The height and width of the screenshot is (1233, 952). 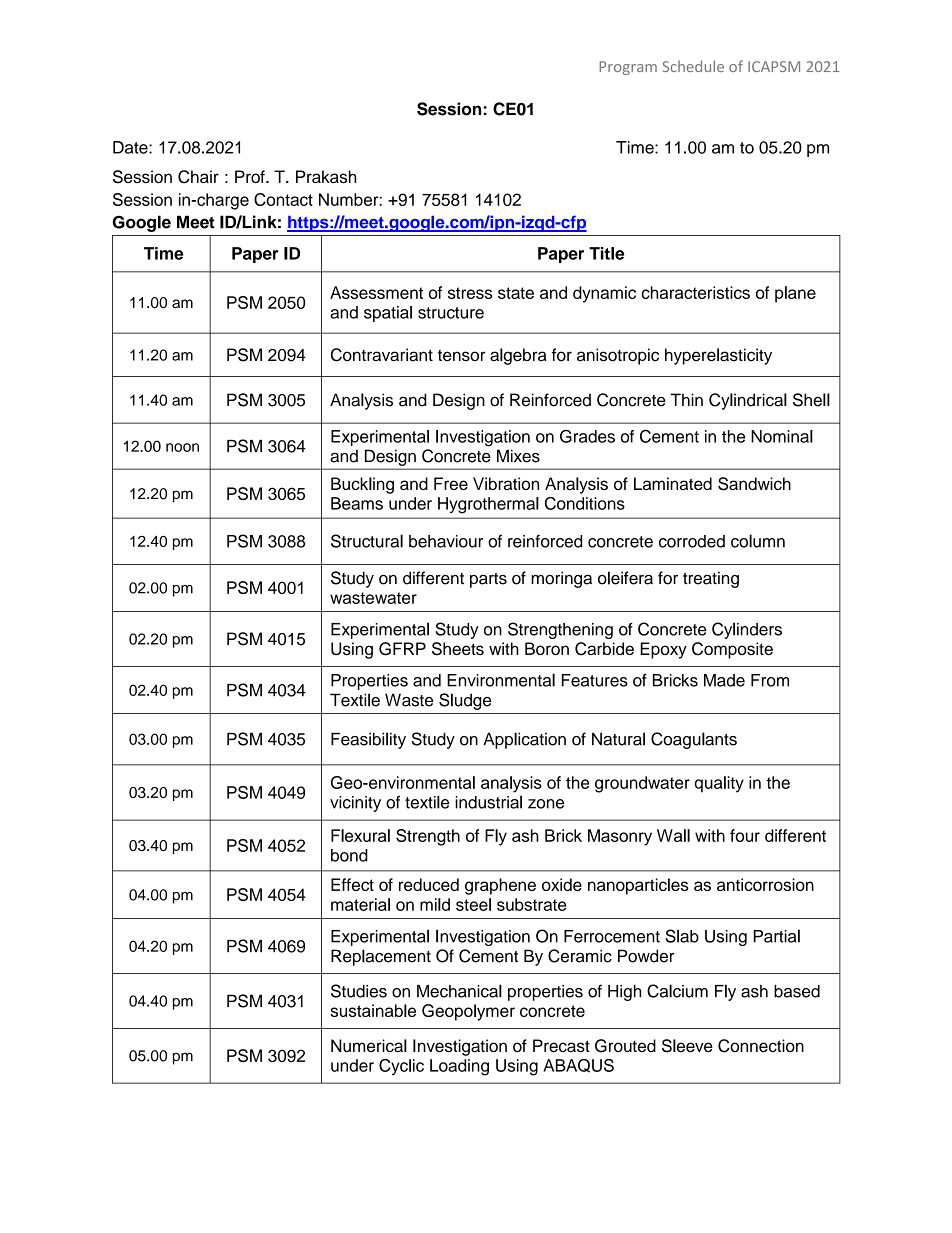 I want to click on Cylindrical, so click(x=748, y=401).
